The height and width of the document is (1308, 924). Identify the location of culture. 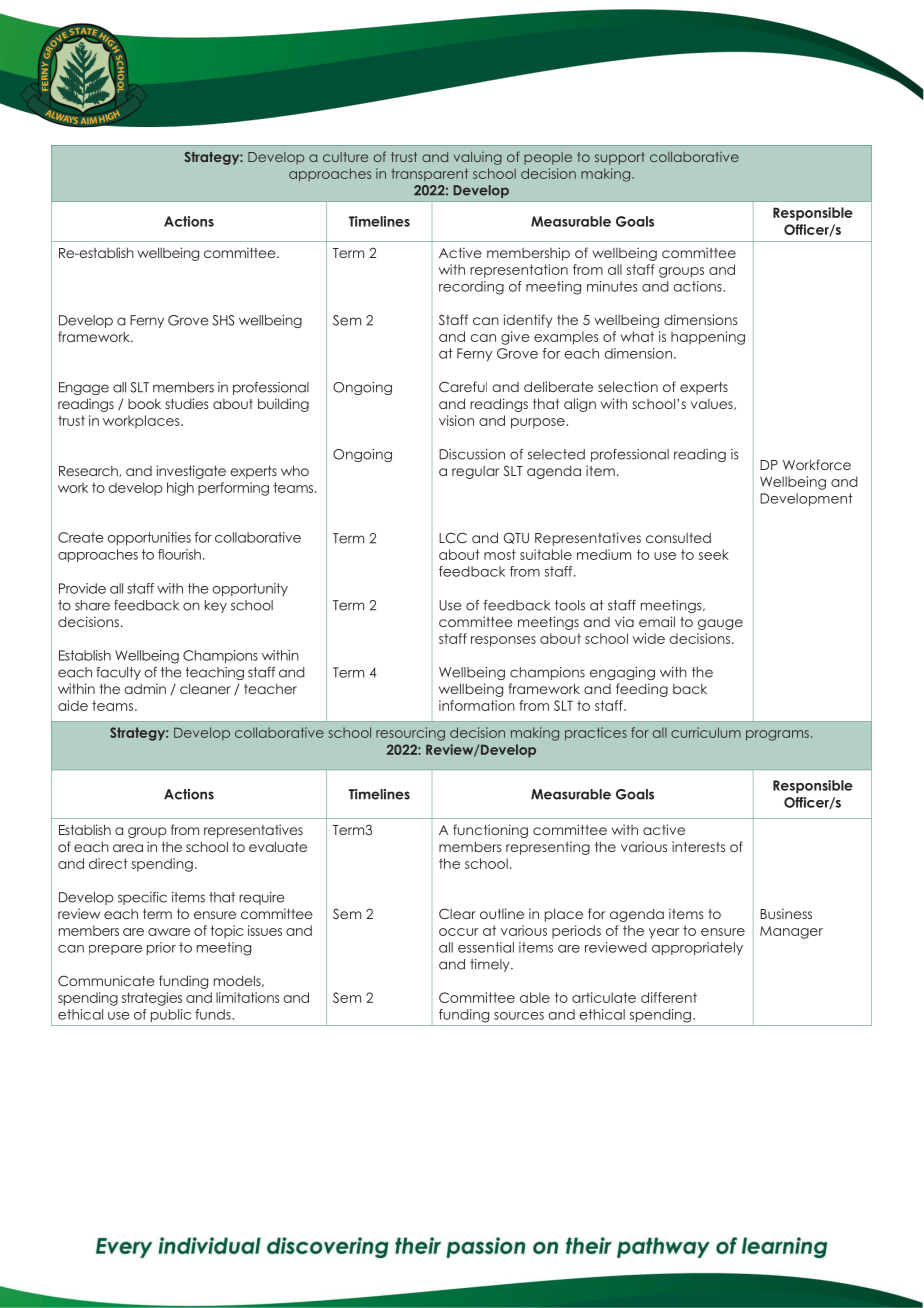
(345, 157).
